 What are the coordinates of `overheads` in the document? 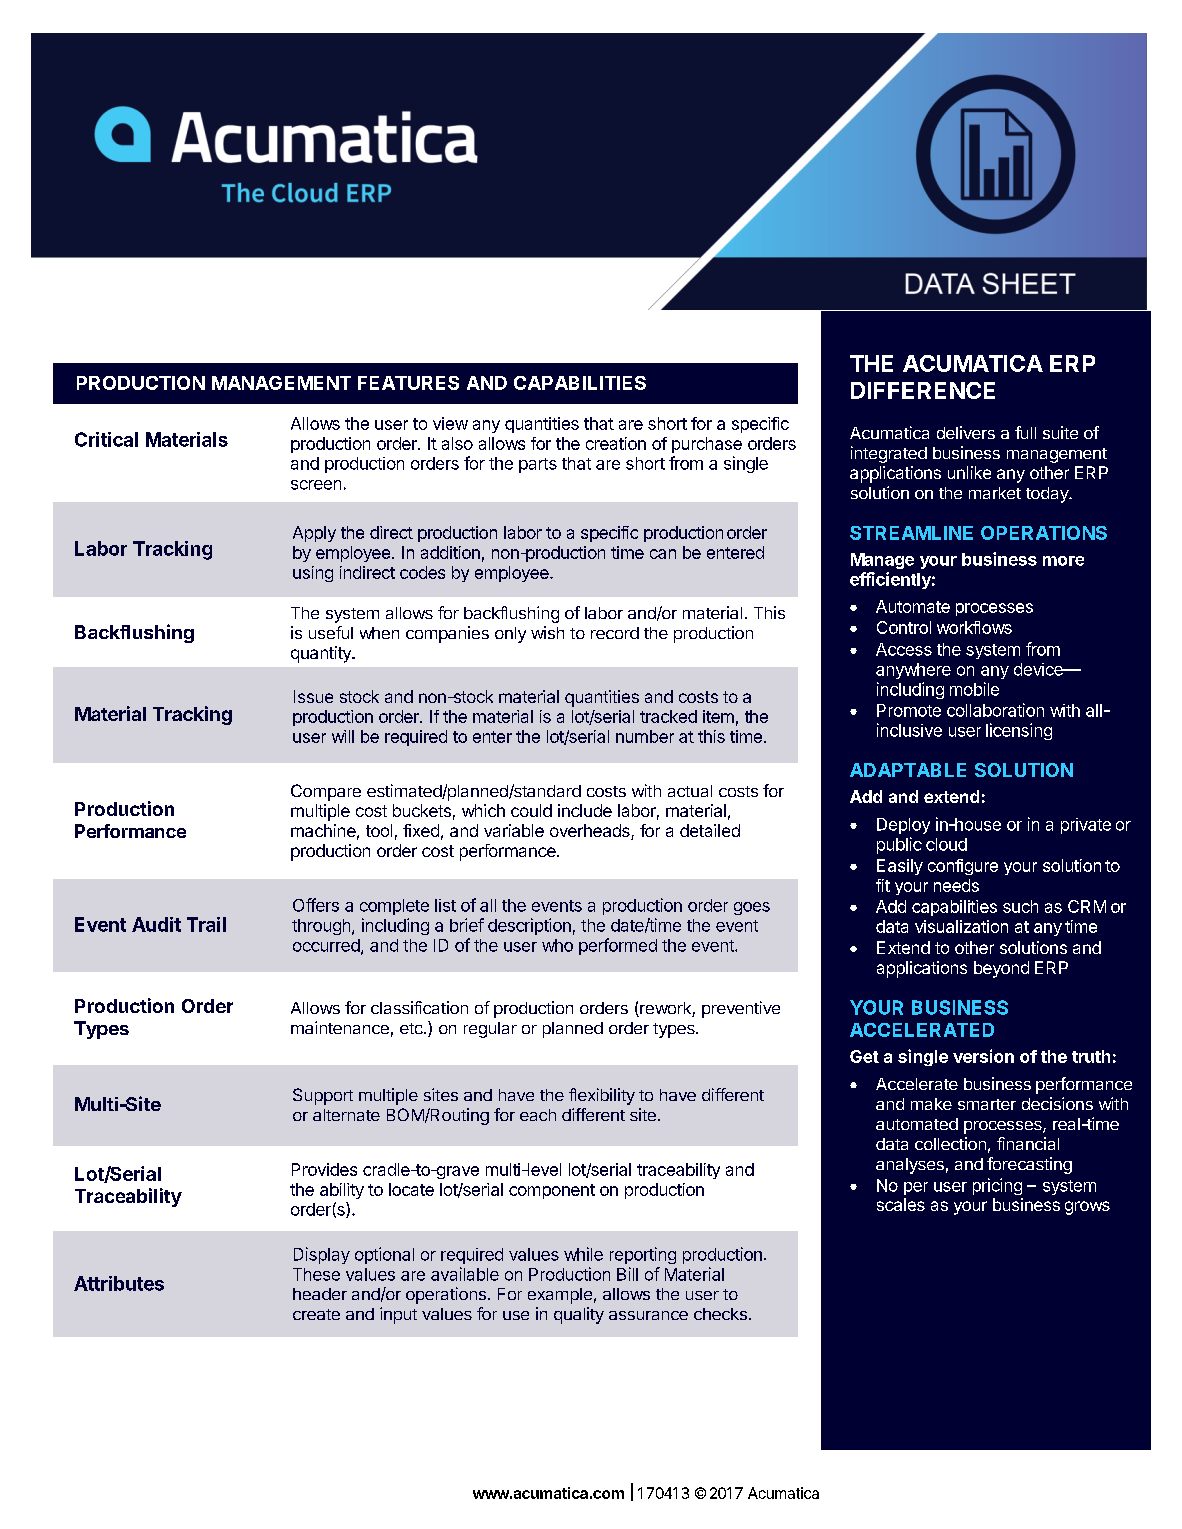 It's located at (591, 832).
